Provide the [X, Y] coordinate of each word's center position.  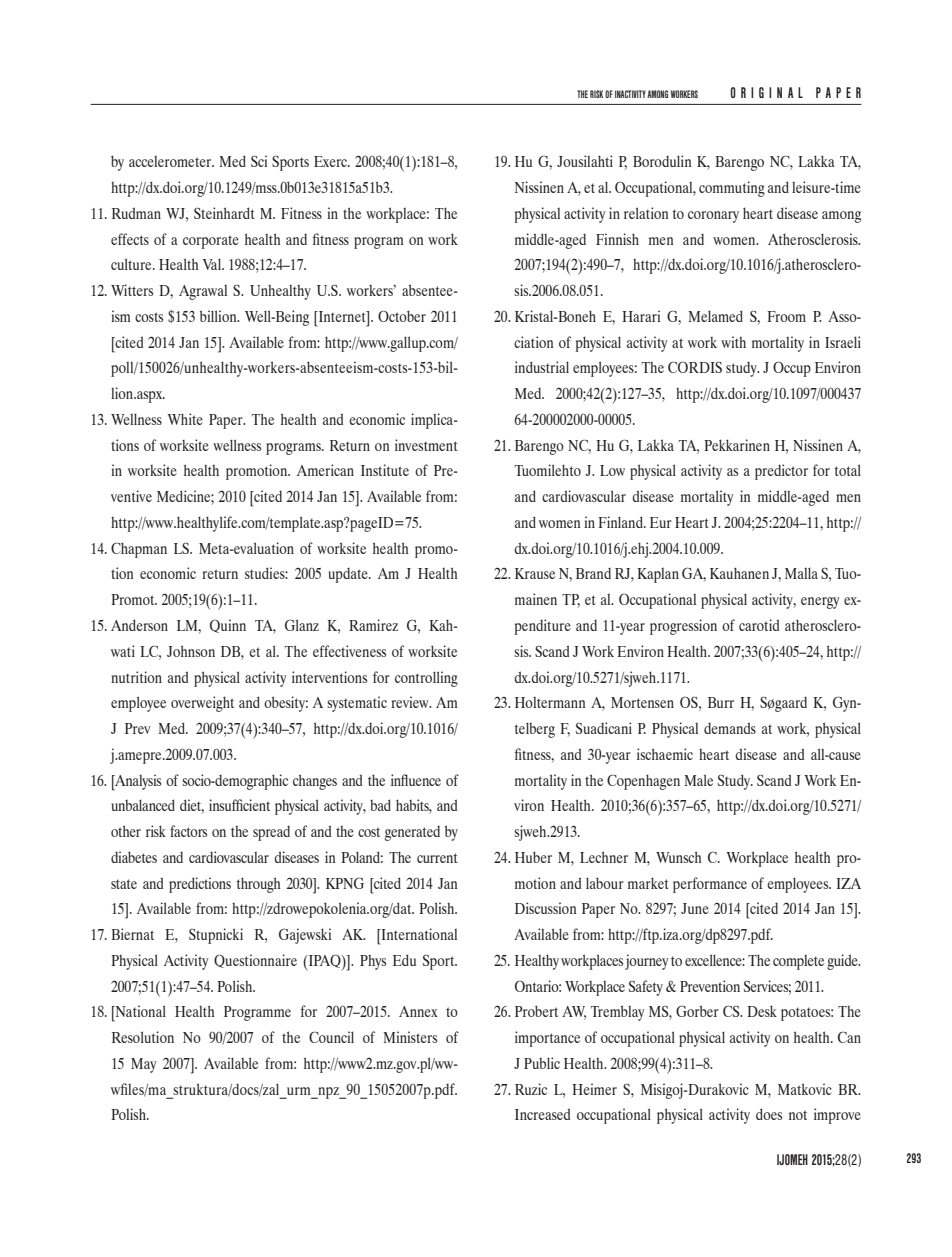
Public [542, 1063]
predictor [781, 472]
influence [416, 780]
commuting [732, 189]
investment [426, 445]
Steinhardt [224, 213]
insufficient [239, 805]
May [143, 1065]
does [769, 1114]
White [185, 419]
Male [699, 780]
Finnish [617, 239]
